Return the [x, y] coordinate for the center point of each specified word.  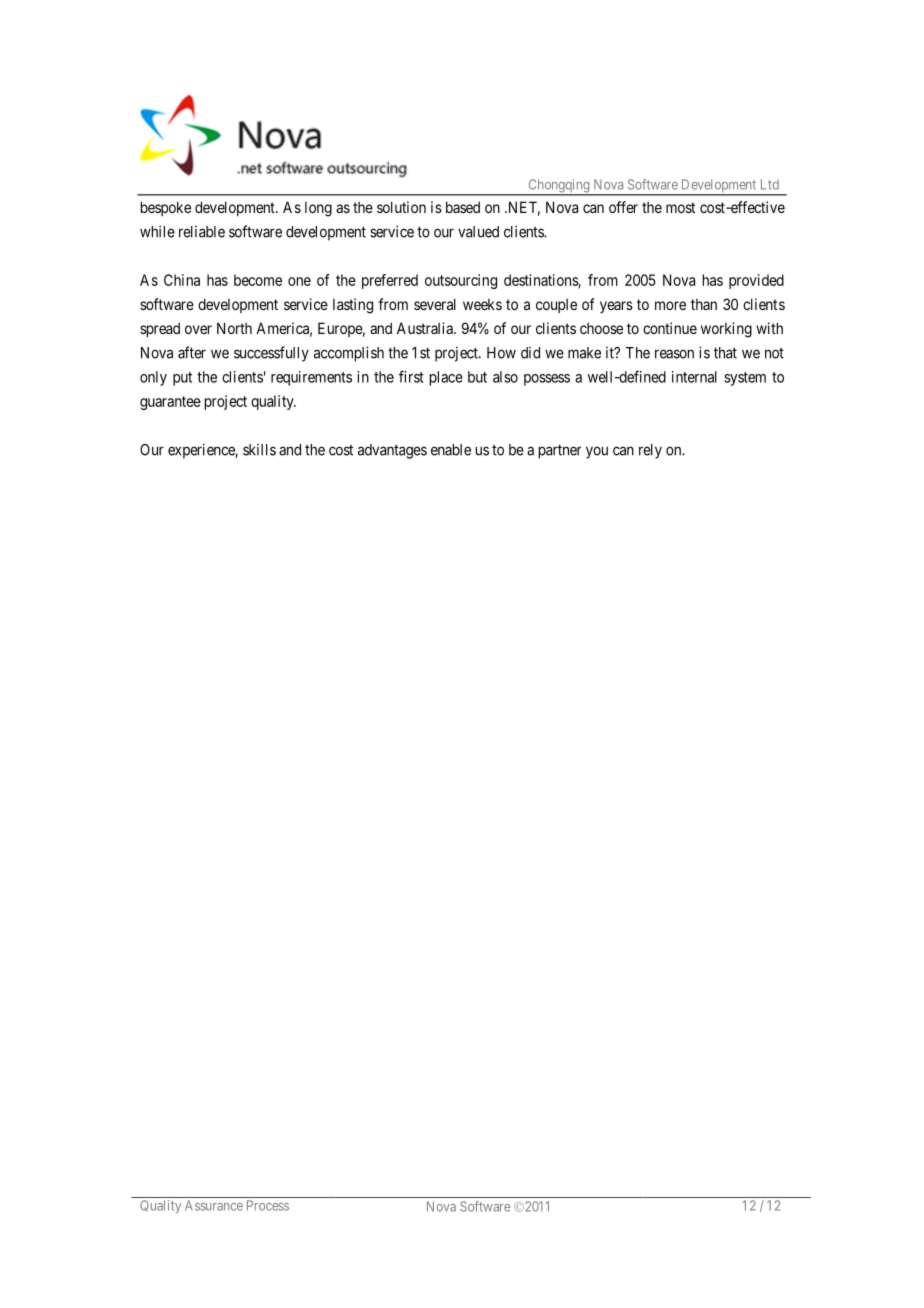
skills [259, 450]
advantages [392, 451]
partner [560, 451]
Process [268, 1205]
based [463, 207]
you [597, 452]
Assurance [214, 1205]
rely [650, 451]
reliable [202, 232]
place [446, 378]
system [745, 379]
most [680, 207]
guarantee [170, 403]
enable [451, 450]
